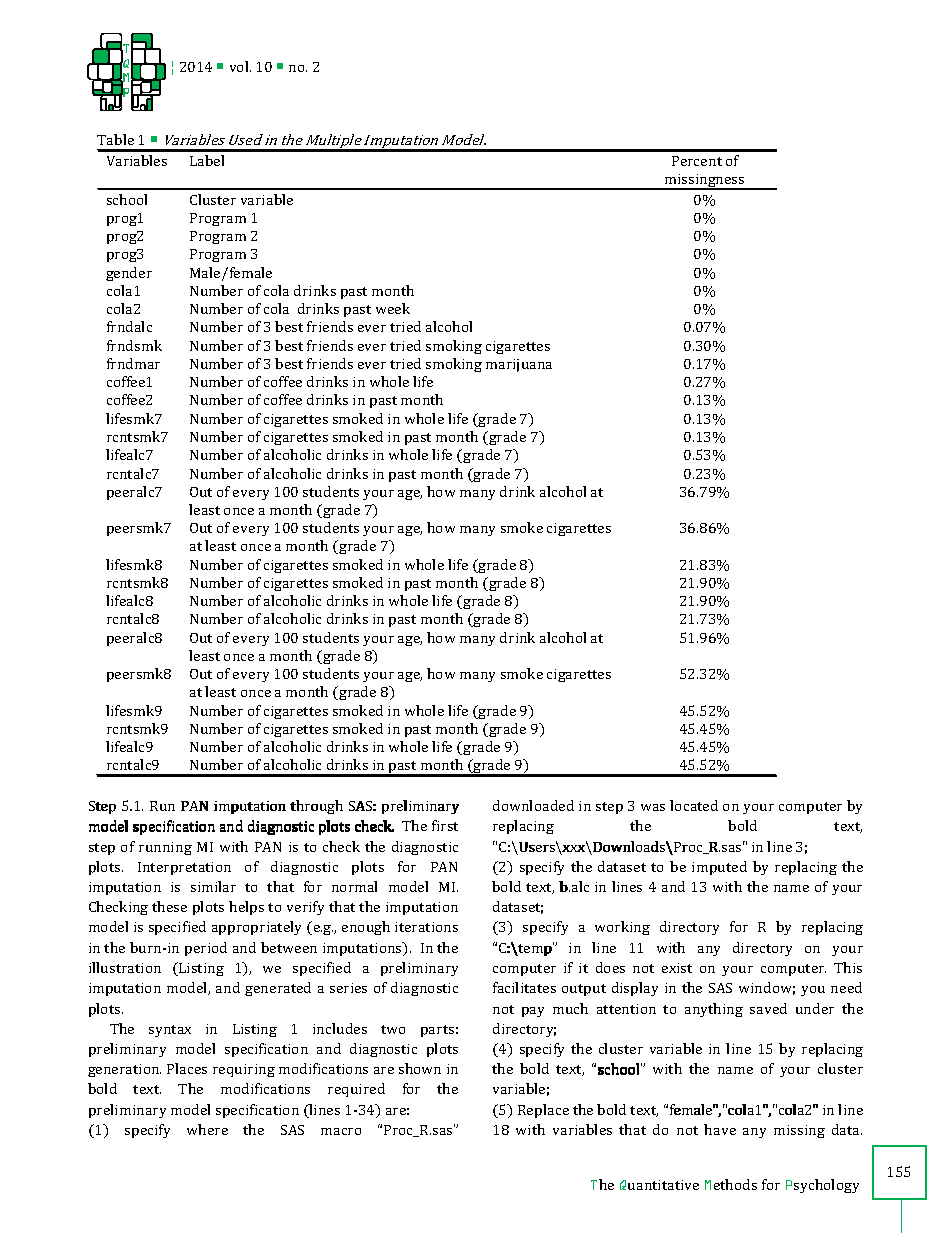  I want to click on Percent, so click(697, 161).
